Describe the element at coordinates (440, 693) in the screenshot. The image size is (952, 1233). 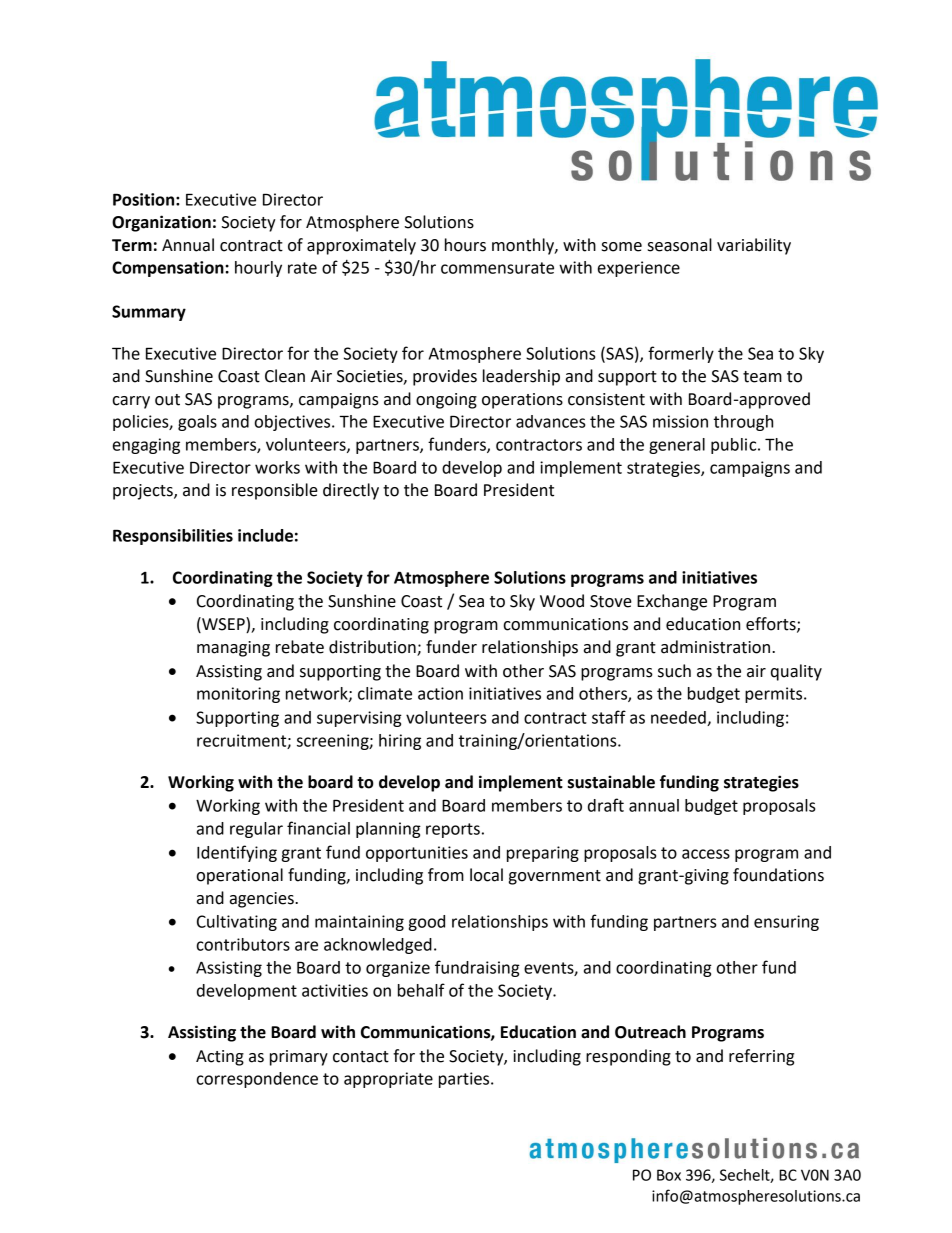
I see `action` at that location.
